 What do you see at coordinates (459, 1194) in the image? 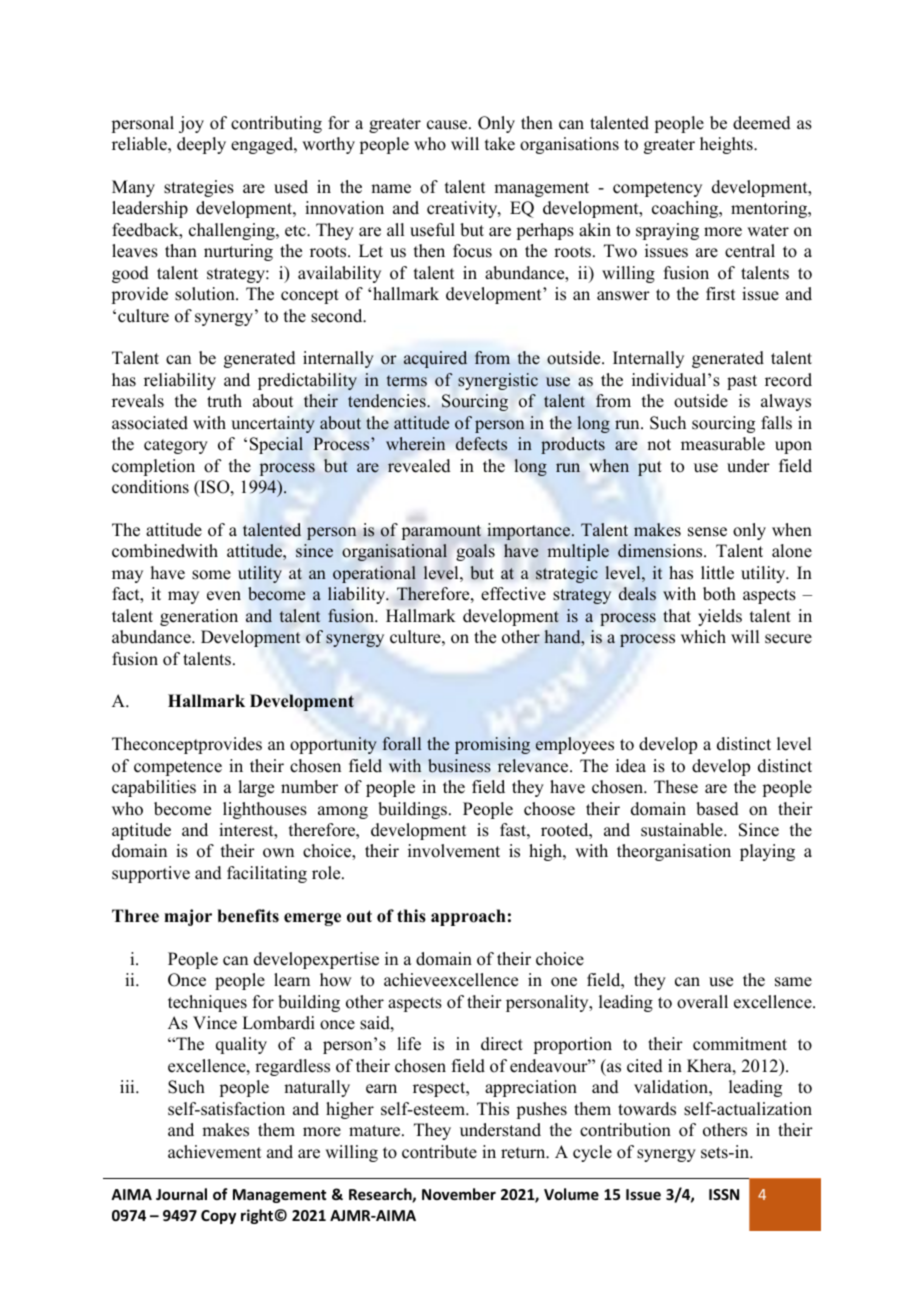
I see `November` at bounding box center [459, 1194].
